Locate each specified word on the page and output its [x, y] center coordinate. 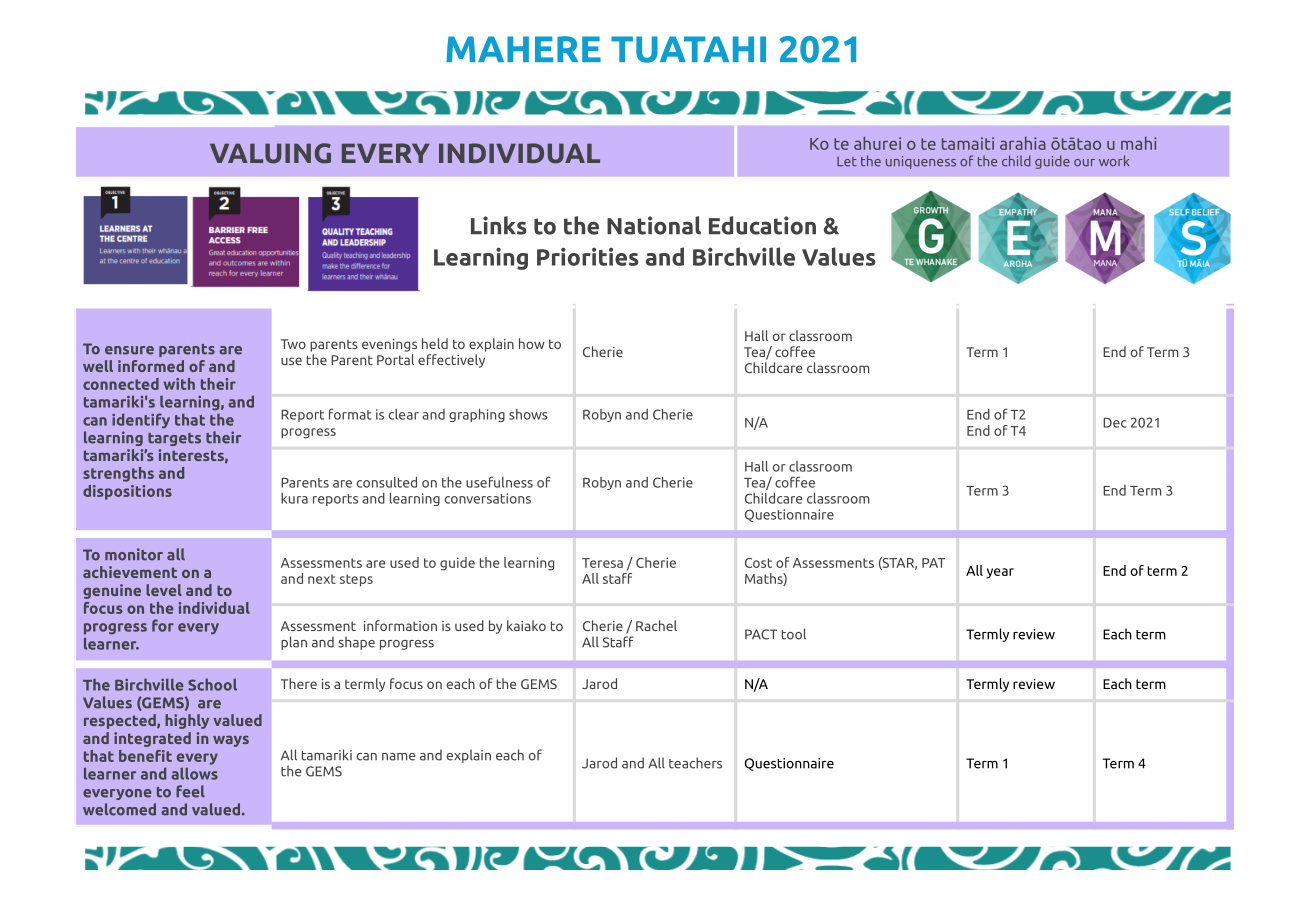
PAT [933, 563]
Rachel [656, 625]
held [435, 343]
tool [794, 634]
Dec [1115, 423]
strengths [118, 474]
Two [293, 344]
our [1084, 163]
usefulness [499, 482]
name [399, 757]
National [654, 225]
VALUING [270, 153]
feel [190, 791]
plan [294, 643]
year [1000, 573]
